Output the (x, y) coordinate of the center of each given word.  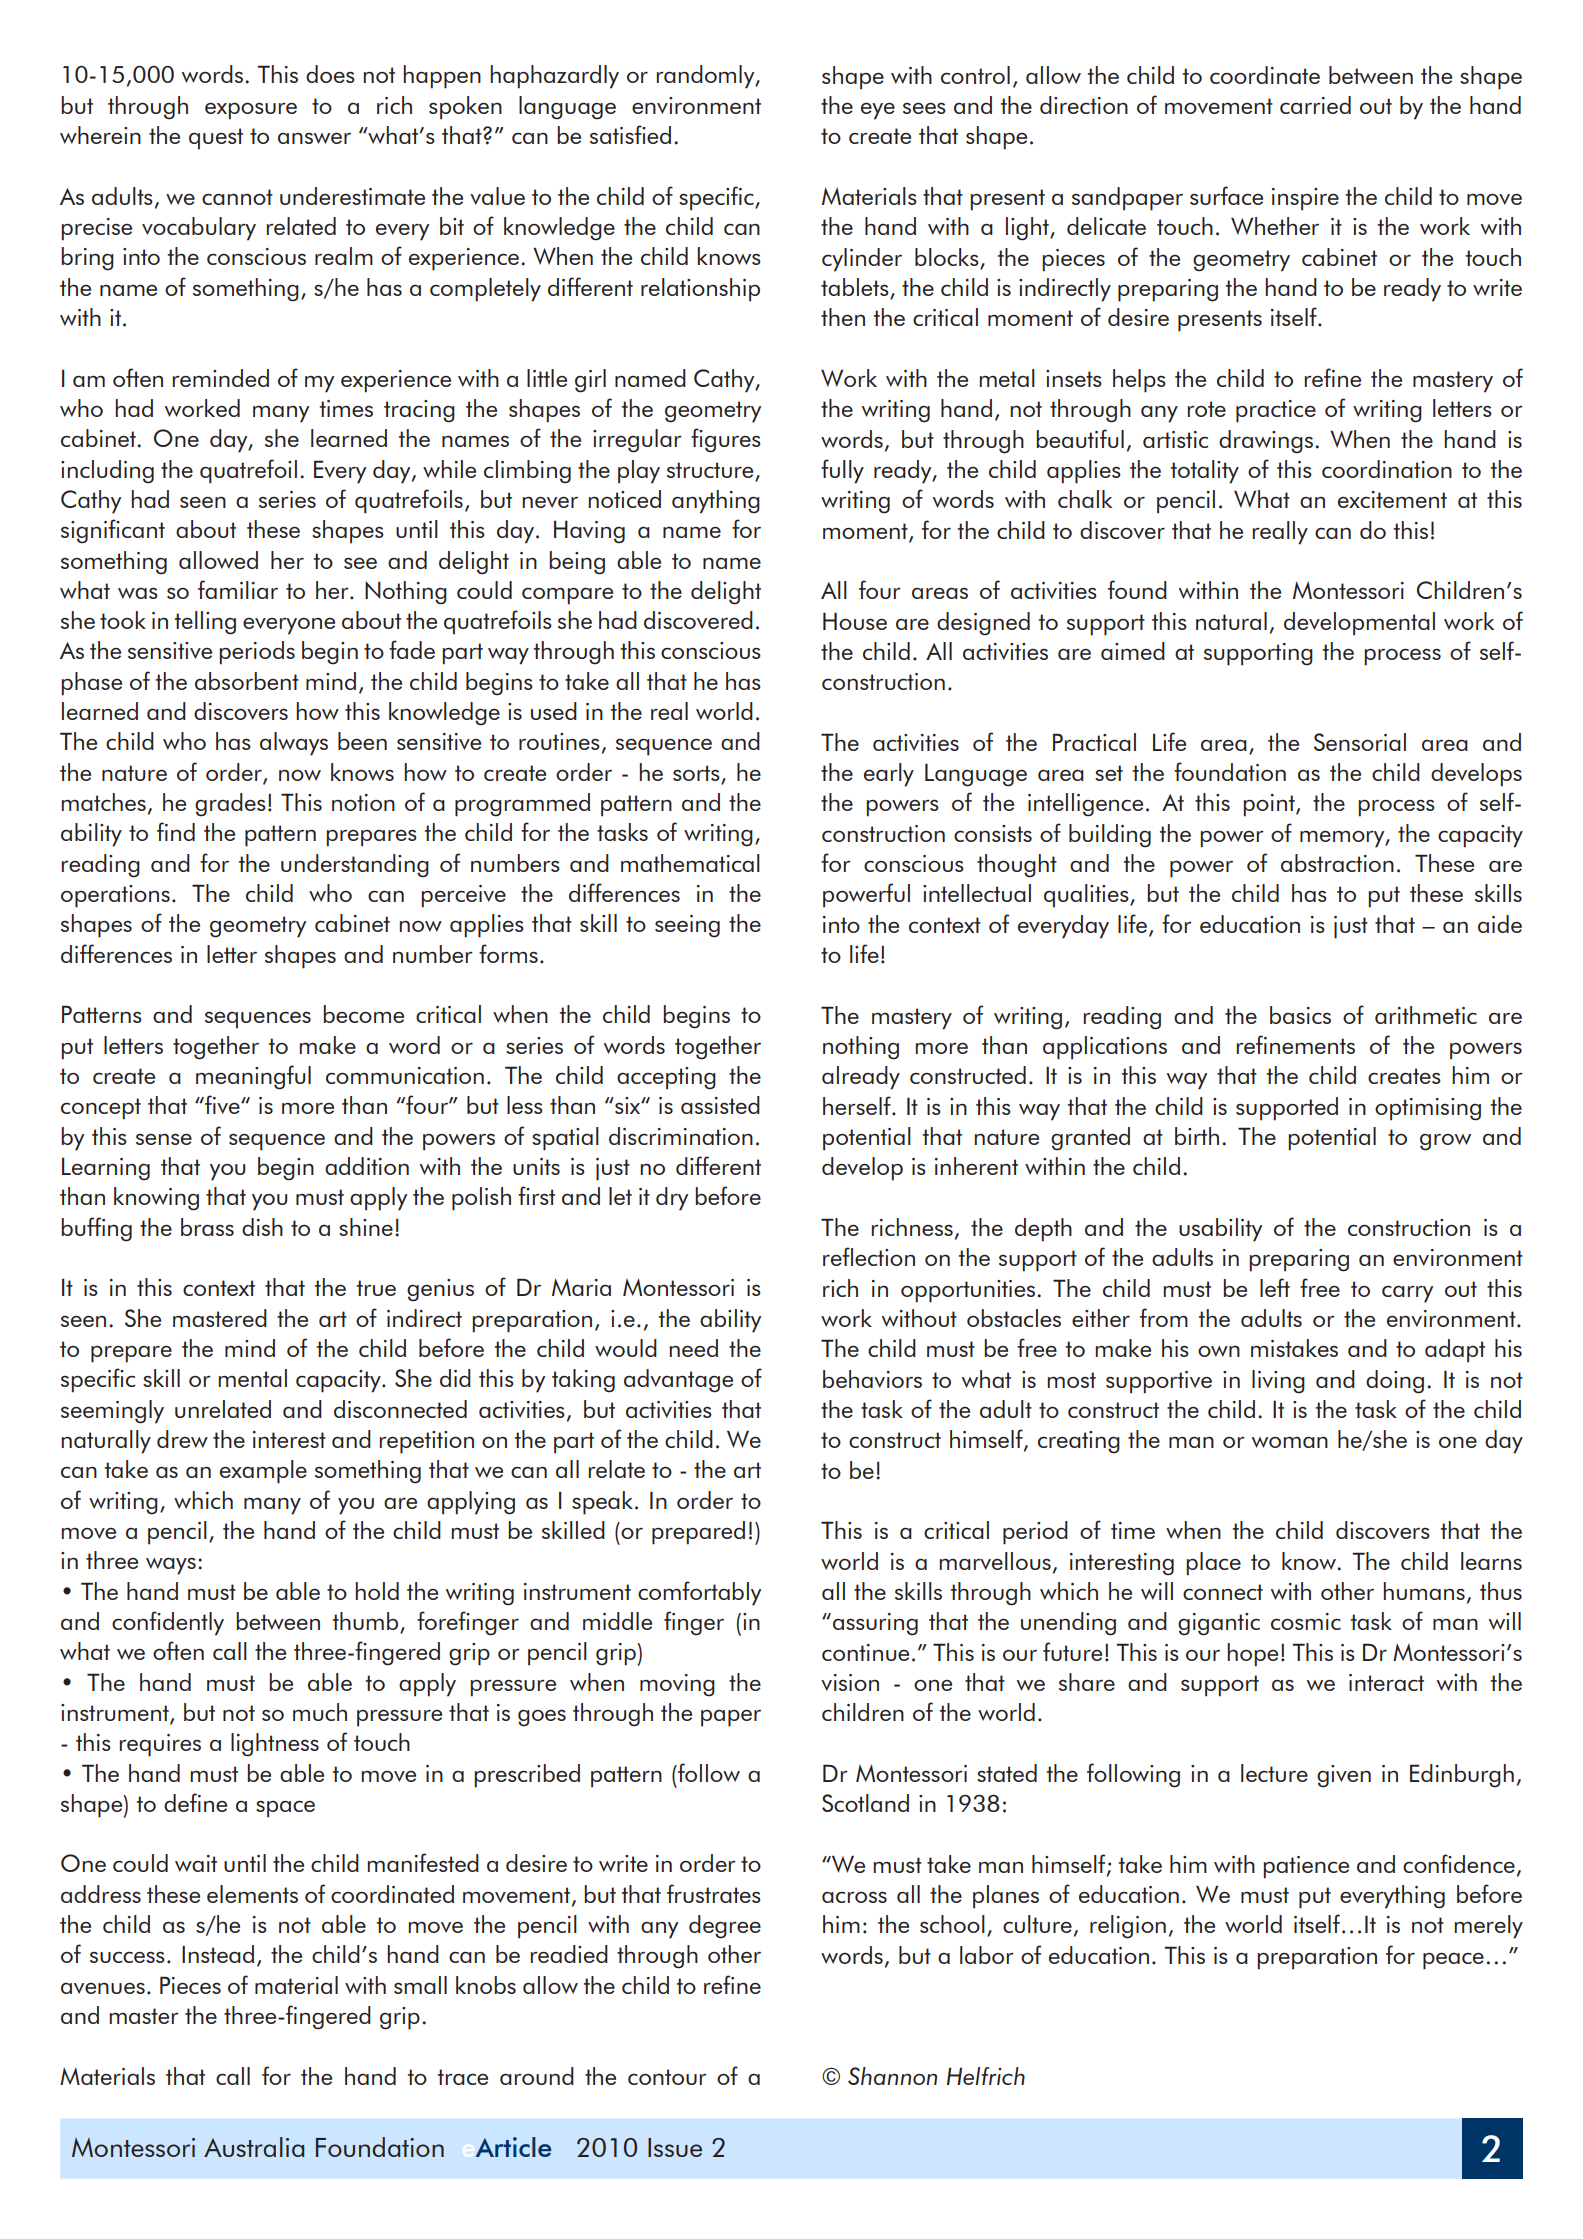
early (889, 775)
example (263, 1472)
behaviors (872, 1379)
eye (878, 111)
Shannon (892, 2076)
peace (1453, 1961)
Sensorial (1360, 742)
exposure (251, 111)
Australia (254, 2147)
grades (230, 805)
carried (1315, 105)
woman (1290, 1442)
